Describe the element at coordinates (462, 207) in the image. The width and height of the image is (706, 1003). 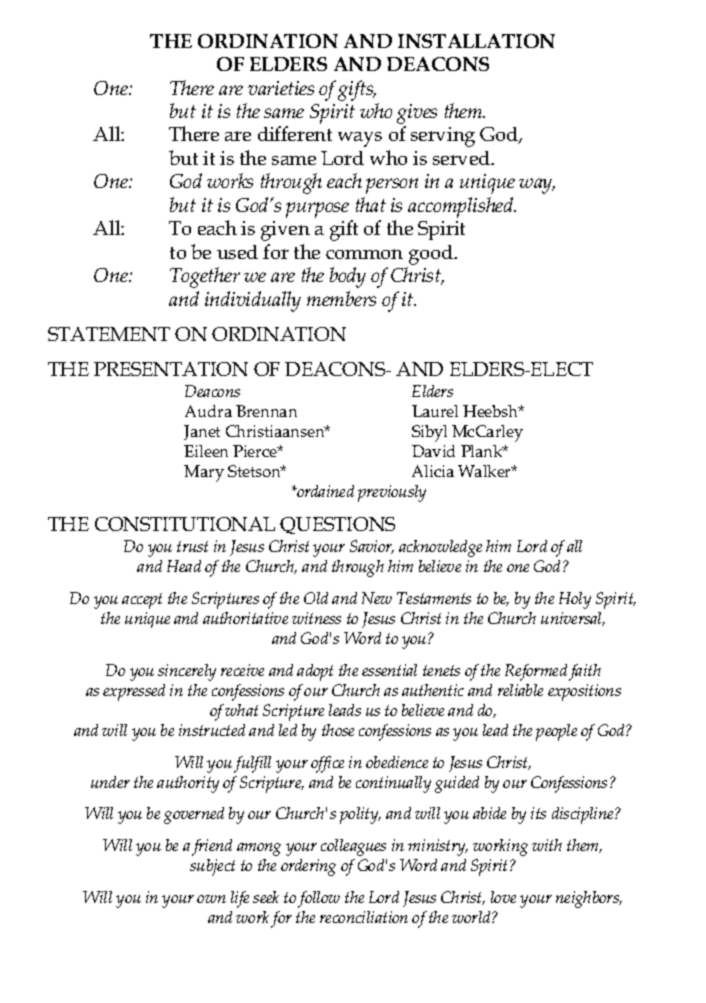
I see `accomplished` at that location.
